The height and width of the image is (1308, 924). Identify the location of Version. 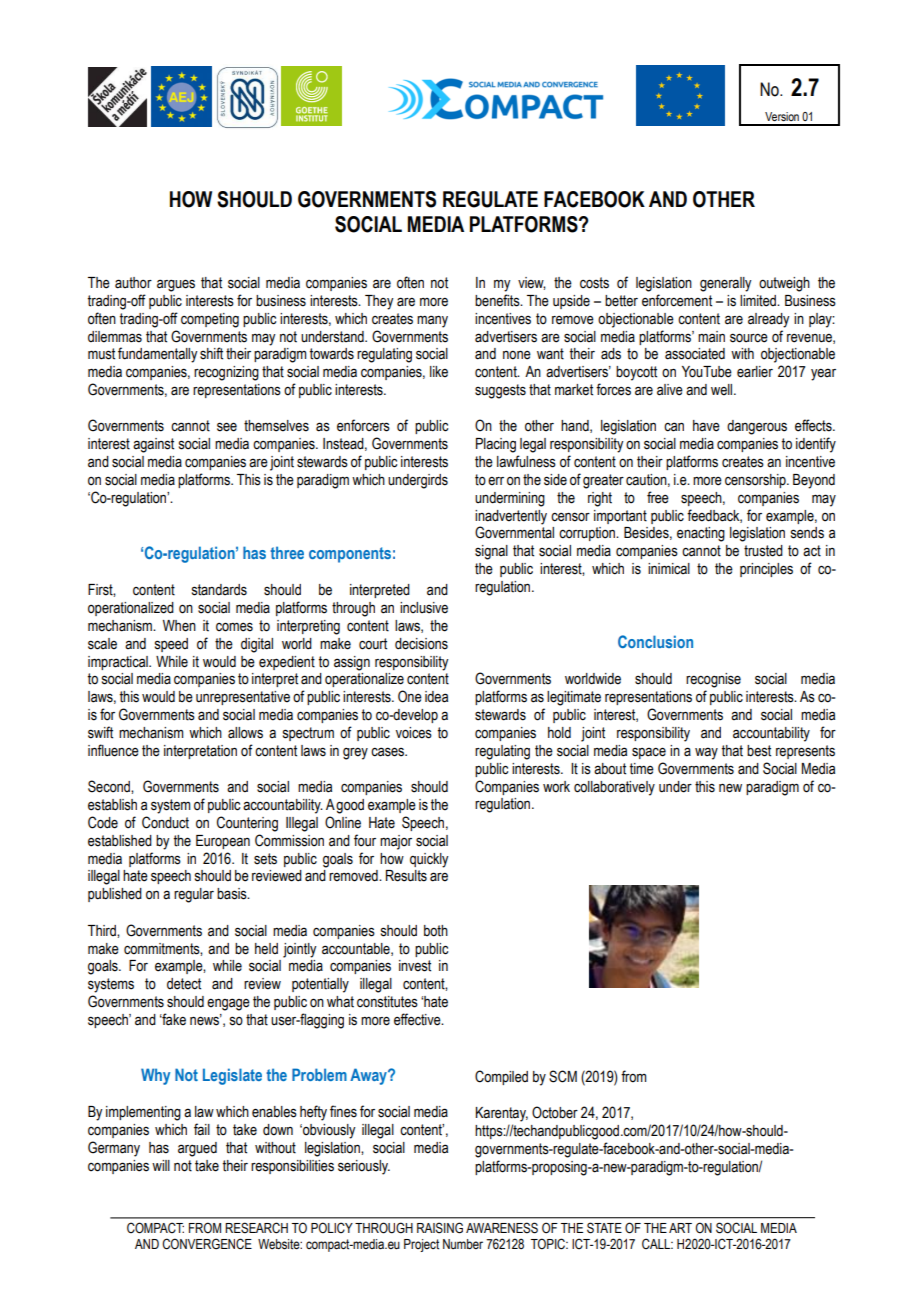
(782, 116).
